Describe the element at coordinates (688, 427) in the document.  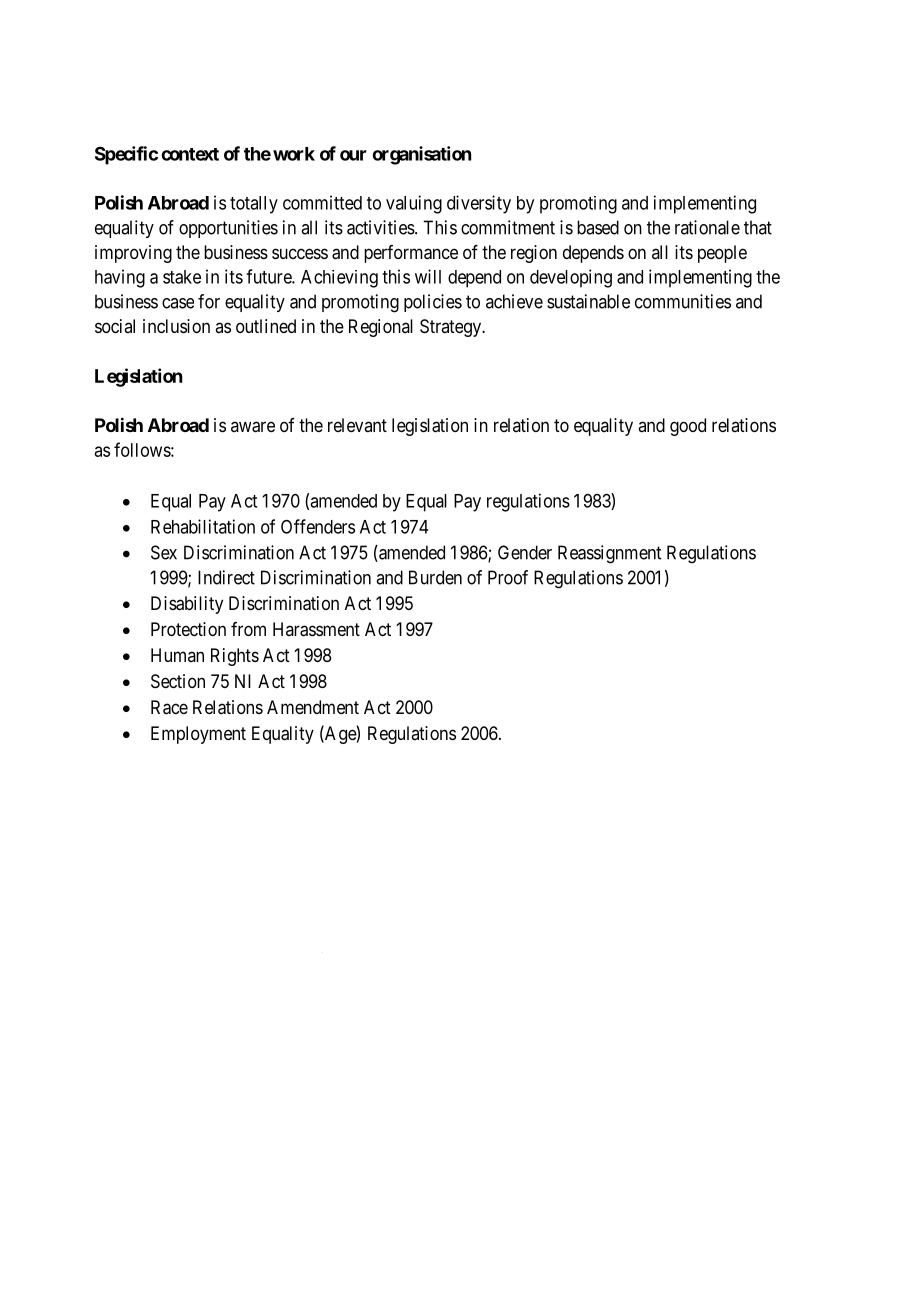
I see `good` at that location.
